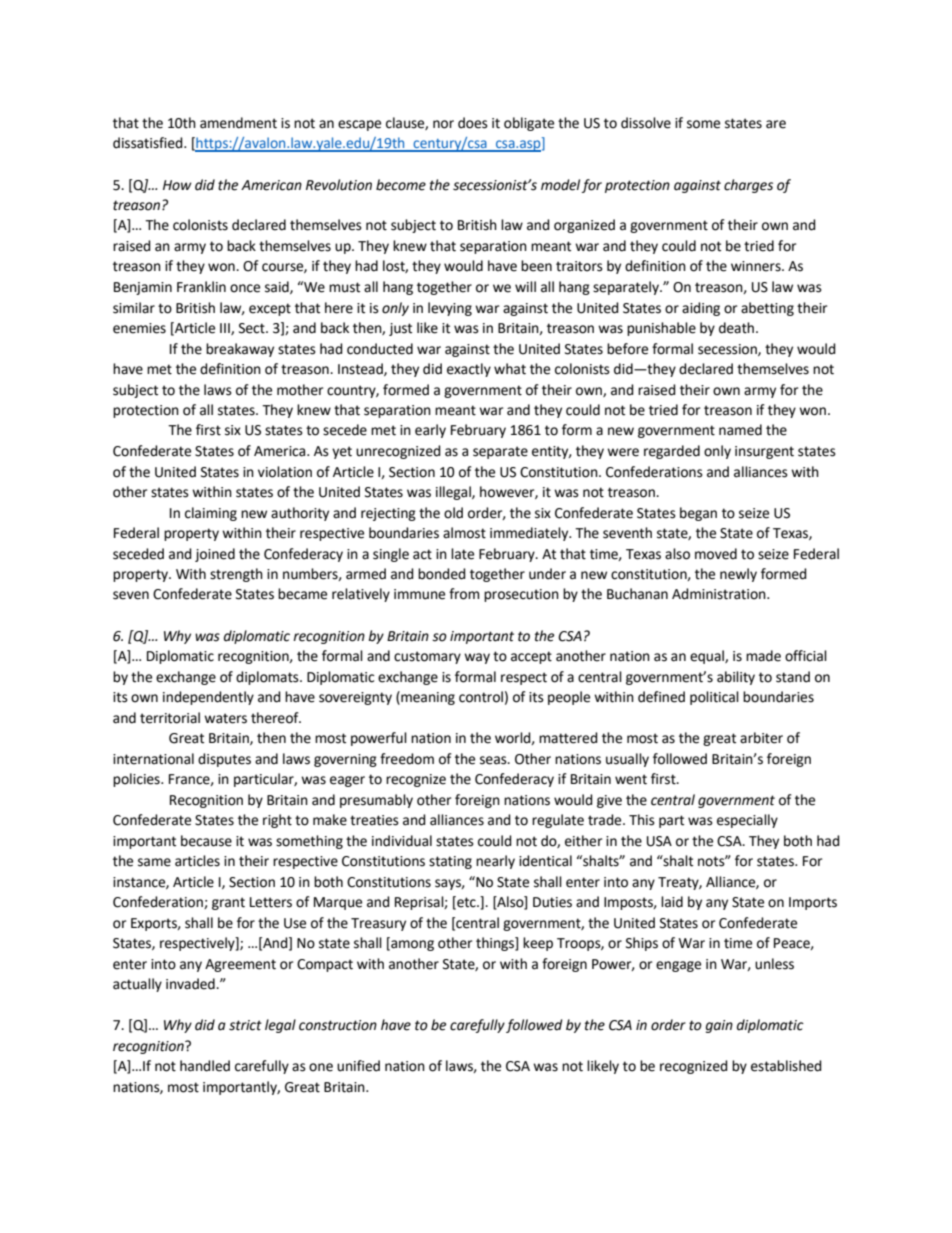 Image resolution: width=952 pixels, height=1233 pixels. Describe the element at coordinates (748, 186) in the screenshot. I see `charges` at that location.
